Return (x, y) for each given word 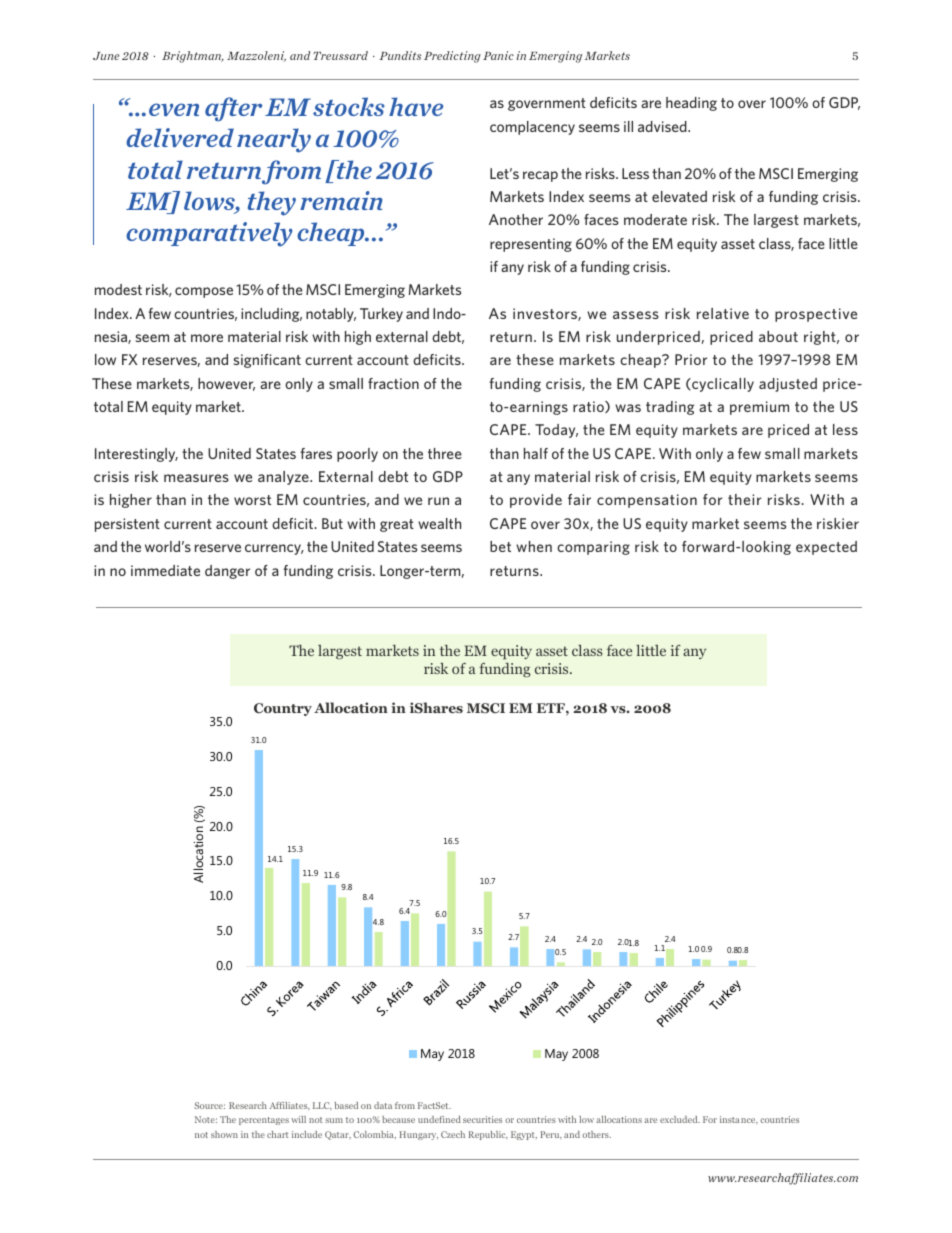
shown (224, 1134)
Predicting (452, 57)
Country (283, 709)
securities (482, 1119)
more (207, 338)
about (778, 336)
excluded (680, 1119)
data (383, 1105)
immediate (165, 570)
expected (826, 548)
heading (691, 104)
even (174, 109)
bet (500, 546)
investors (546, 314)
